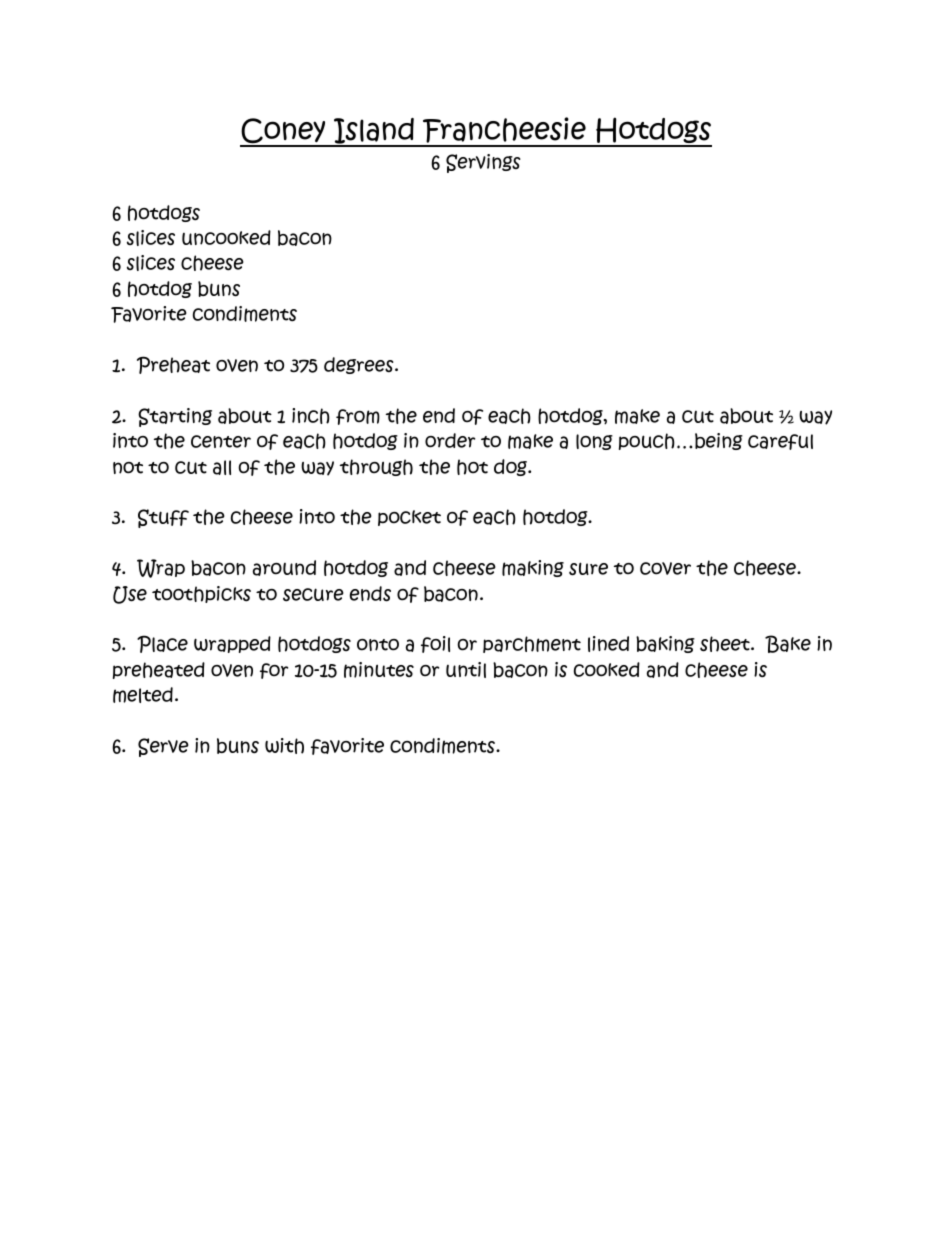 The width and height of the page is (952, 1233). I want to click on making, so click(533, 568).
